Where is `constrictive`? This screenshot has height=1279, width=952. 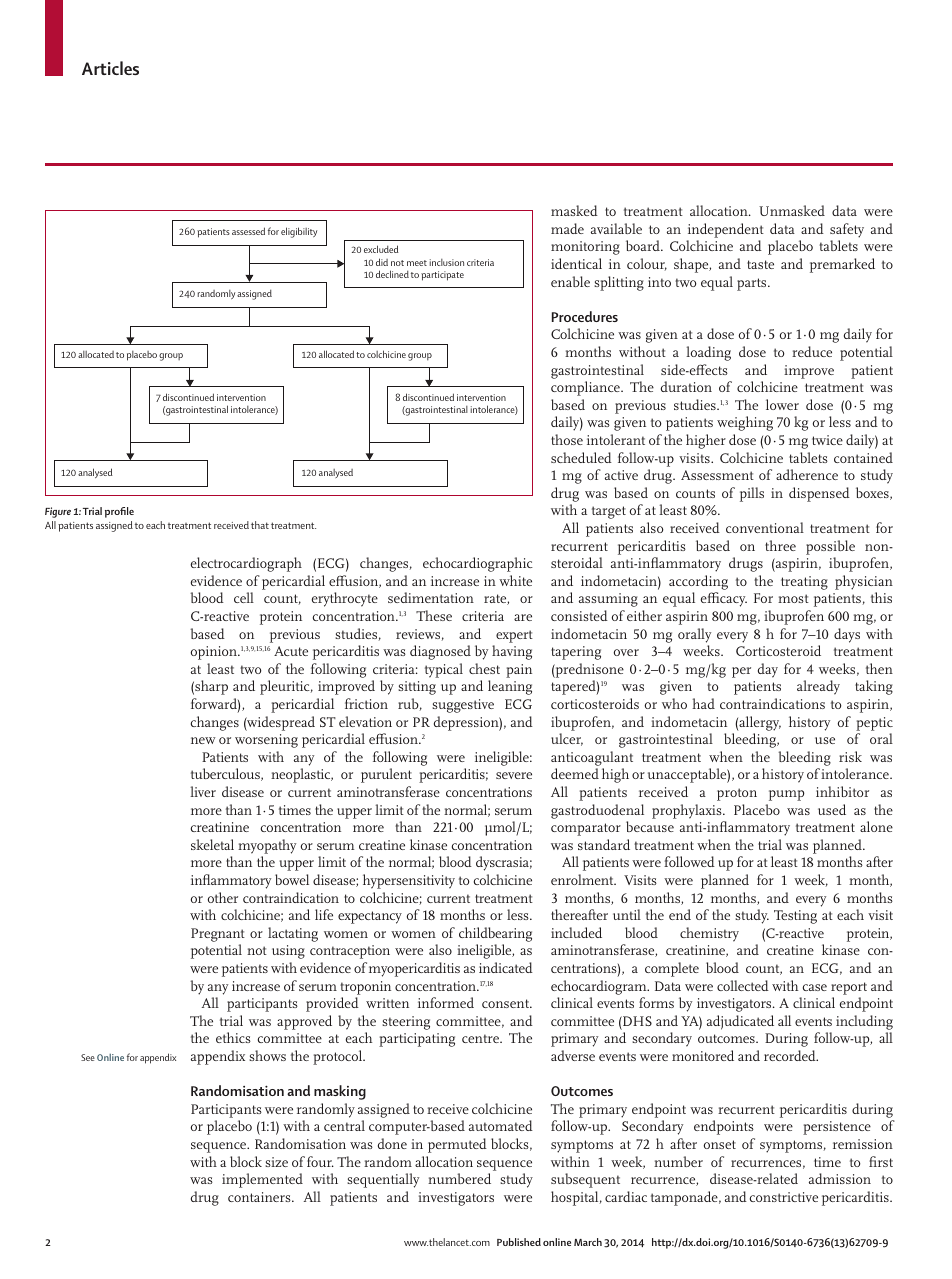
constrictive is located at coordinates (784, 1197).
